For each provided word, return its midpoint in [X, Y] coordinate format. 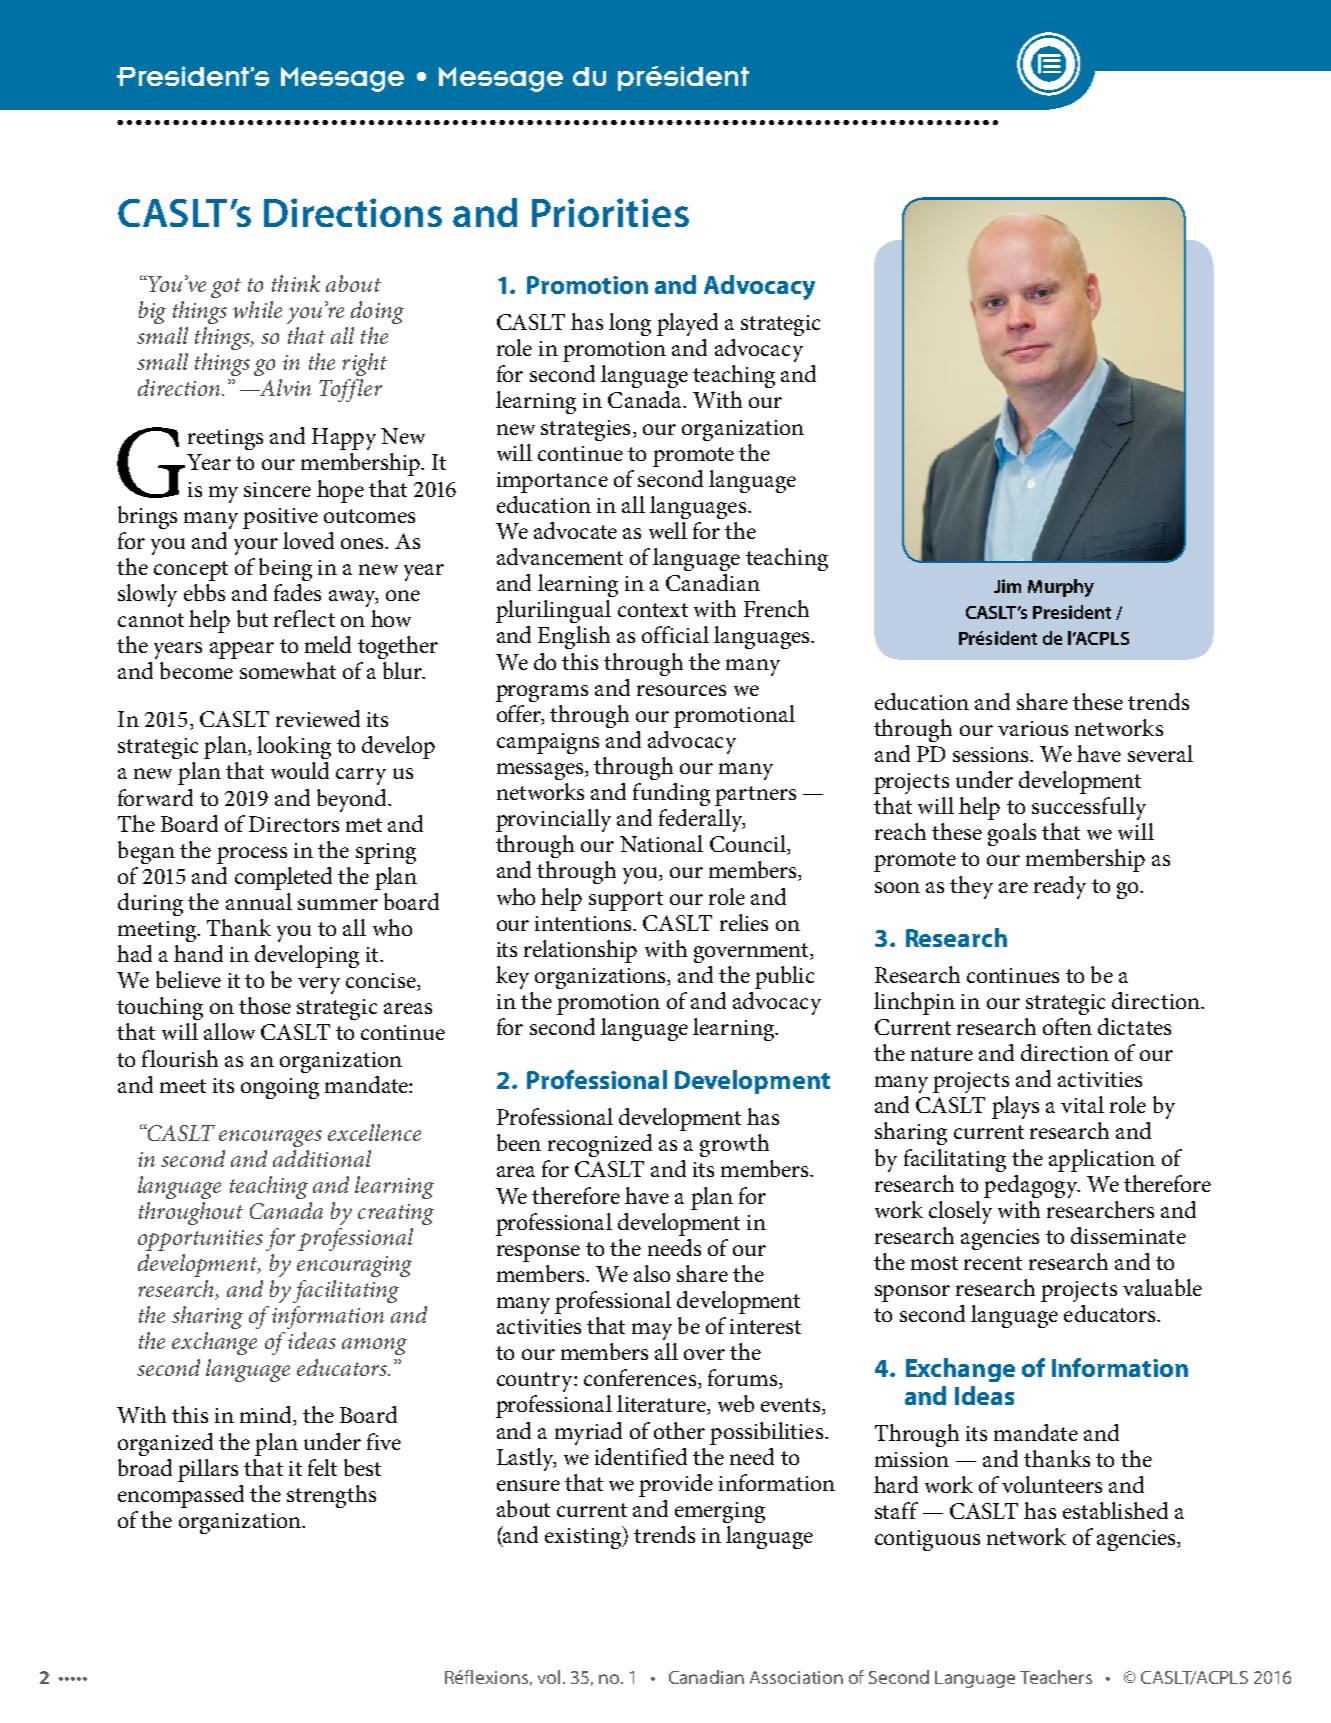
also [652, 1273]
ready [1060, 887]
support [626, 901]
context [653, 610]
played [687, 324]
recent [993, 1263]
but [252, 618]
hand [198, 953]
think [296, 283]
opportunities [200, 1240]
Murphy [1061, 588]
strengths [331, 1496]
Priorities [610, 212]
